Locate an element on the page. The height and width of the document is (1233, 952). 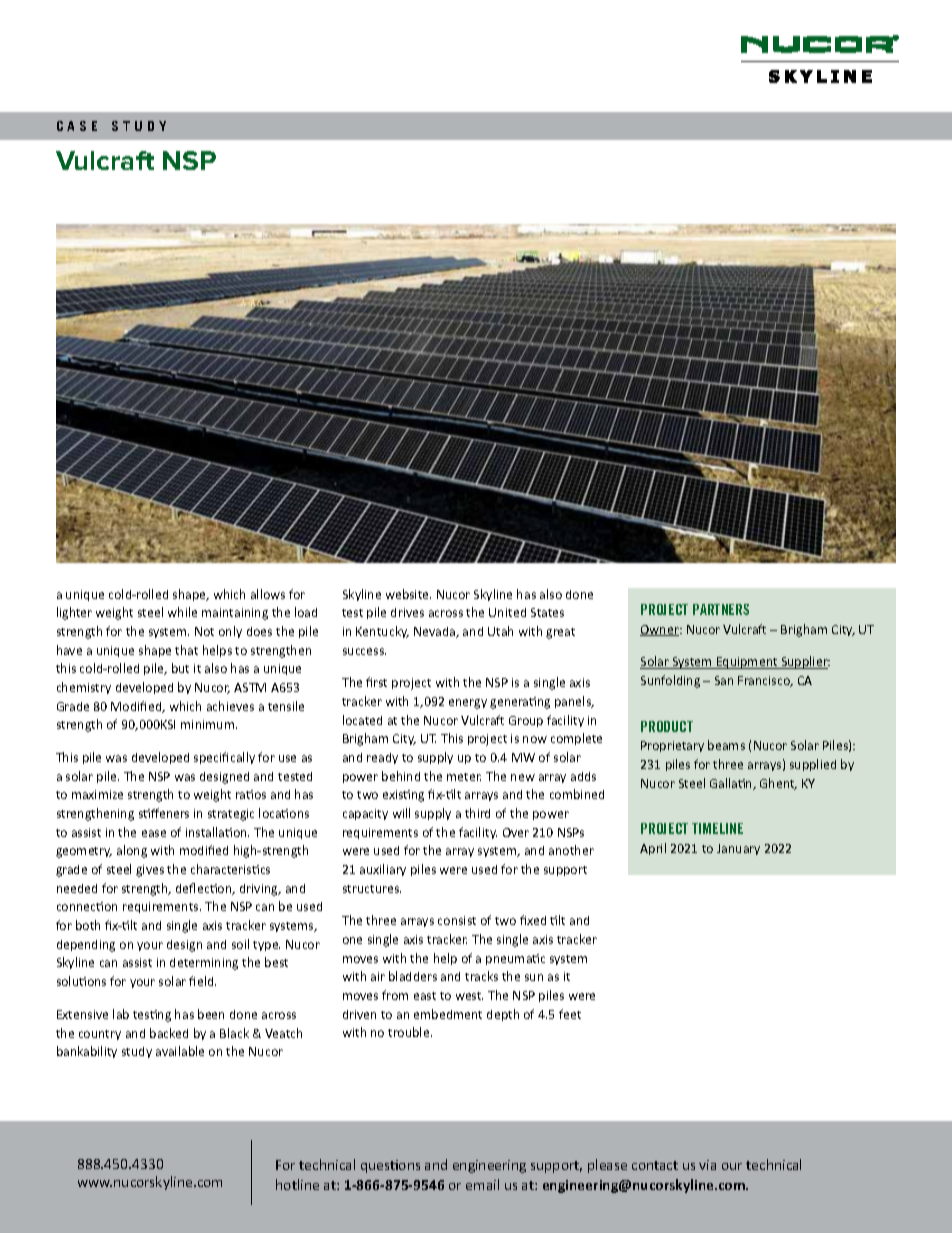
questions is located at coordinates (390, 1166).
